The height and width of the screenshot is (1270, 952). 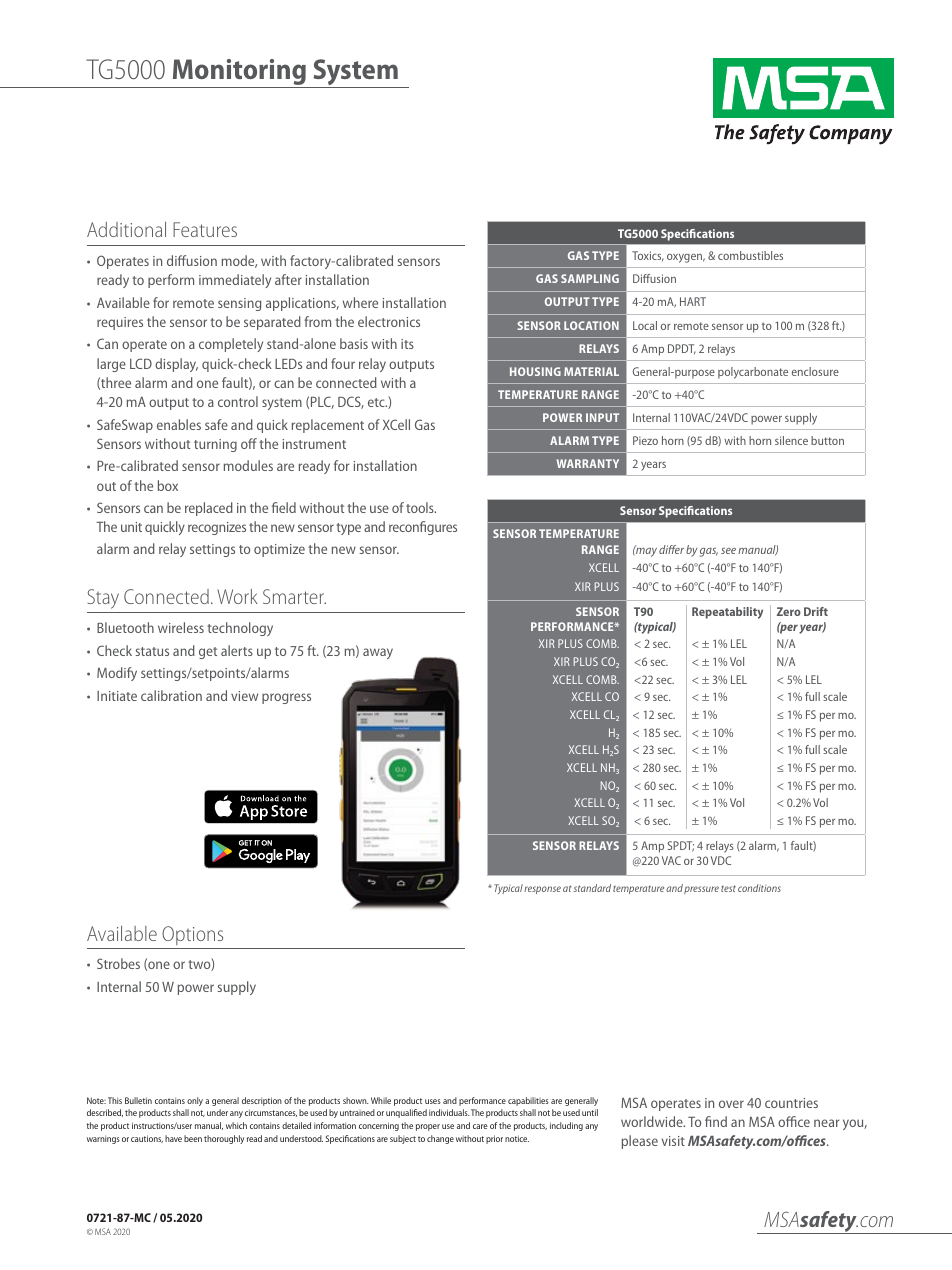 I want to click on response, so click(x=542, y=890).
